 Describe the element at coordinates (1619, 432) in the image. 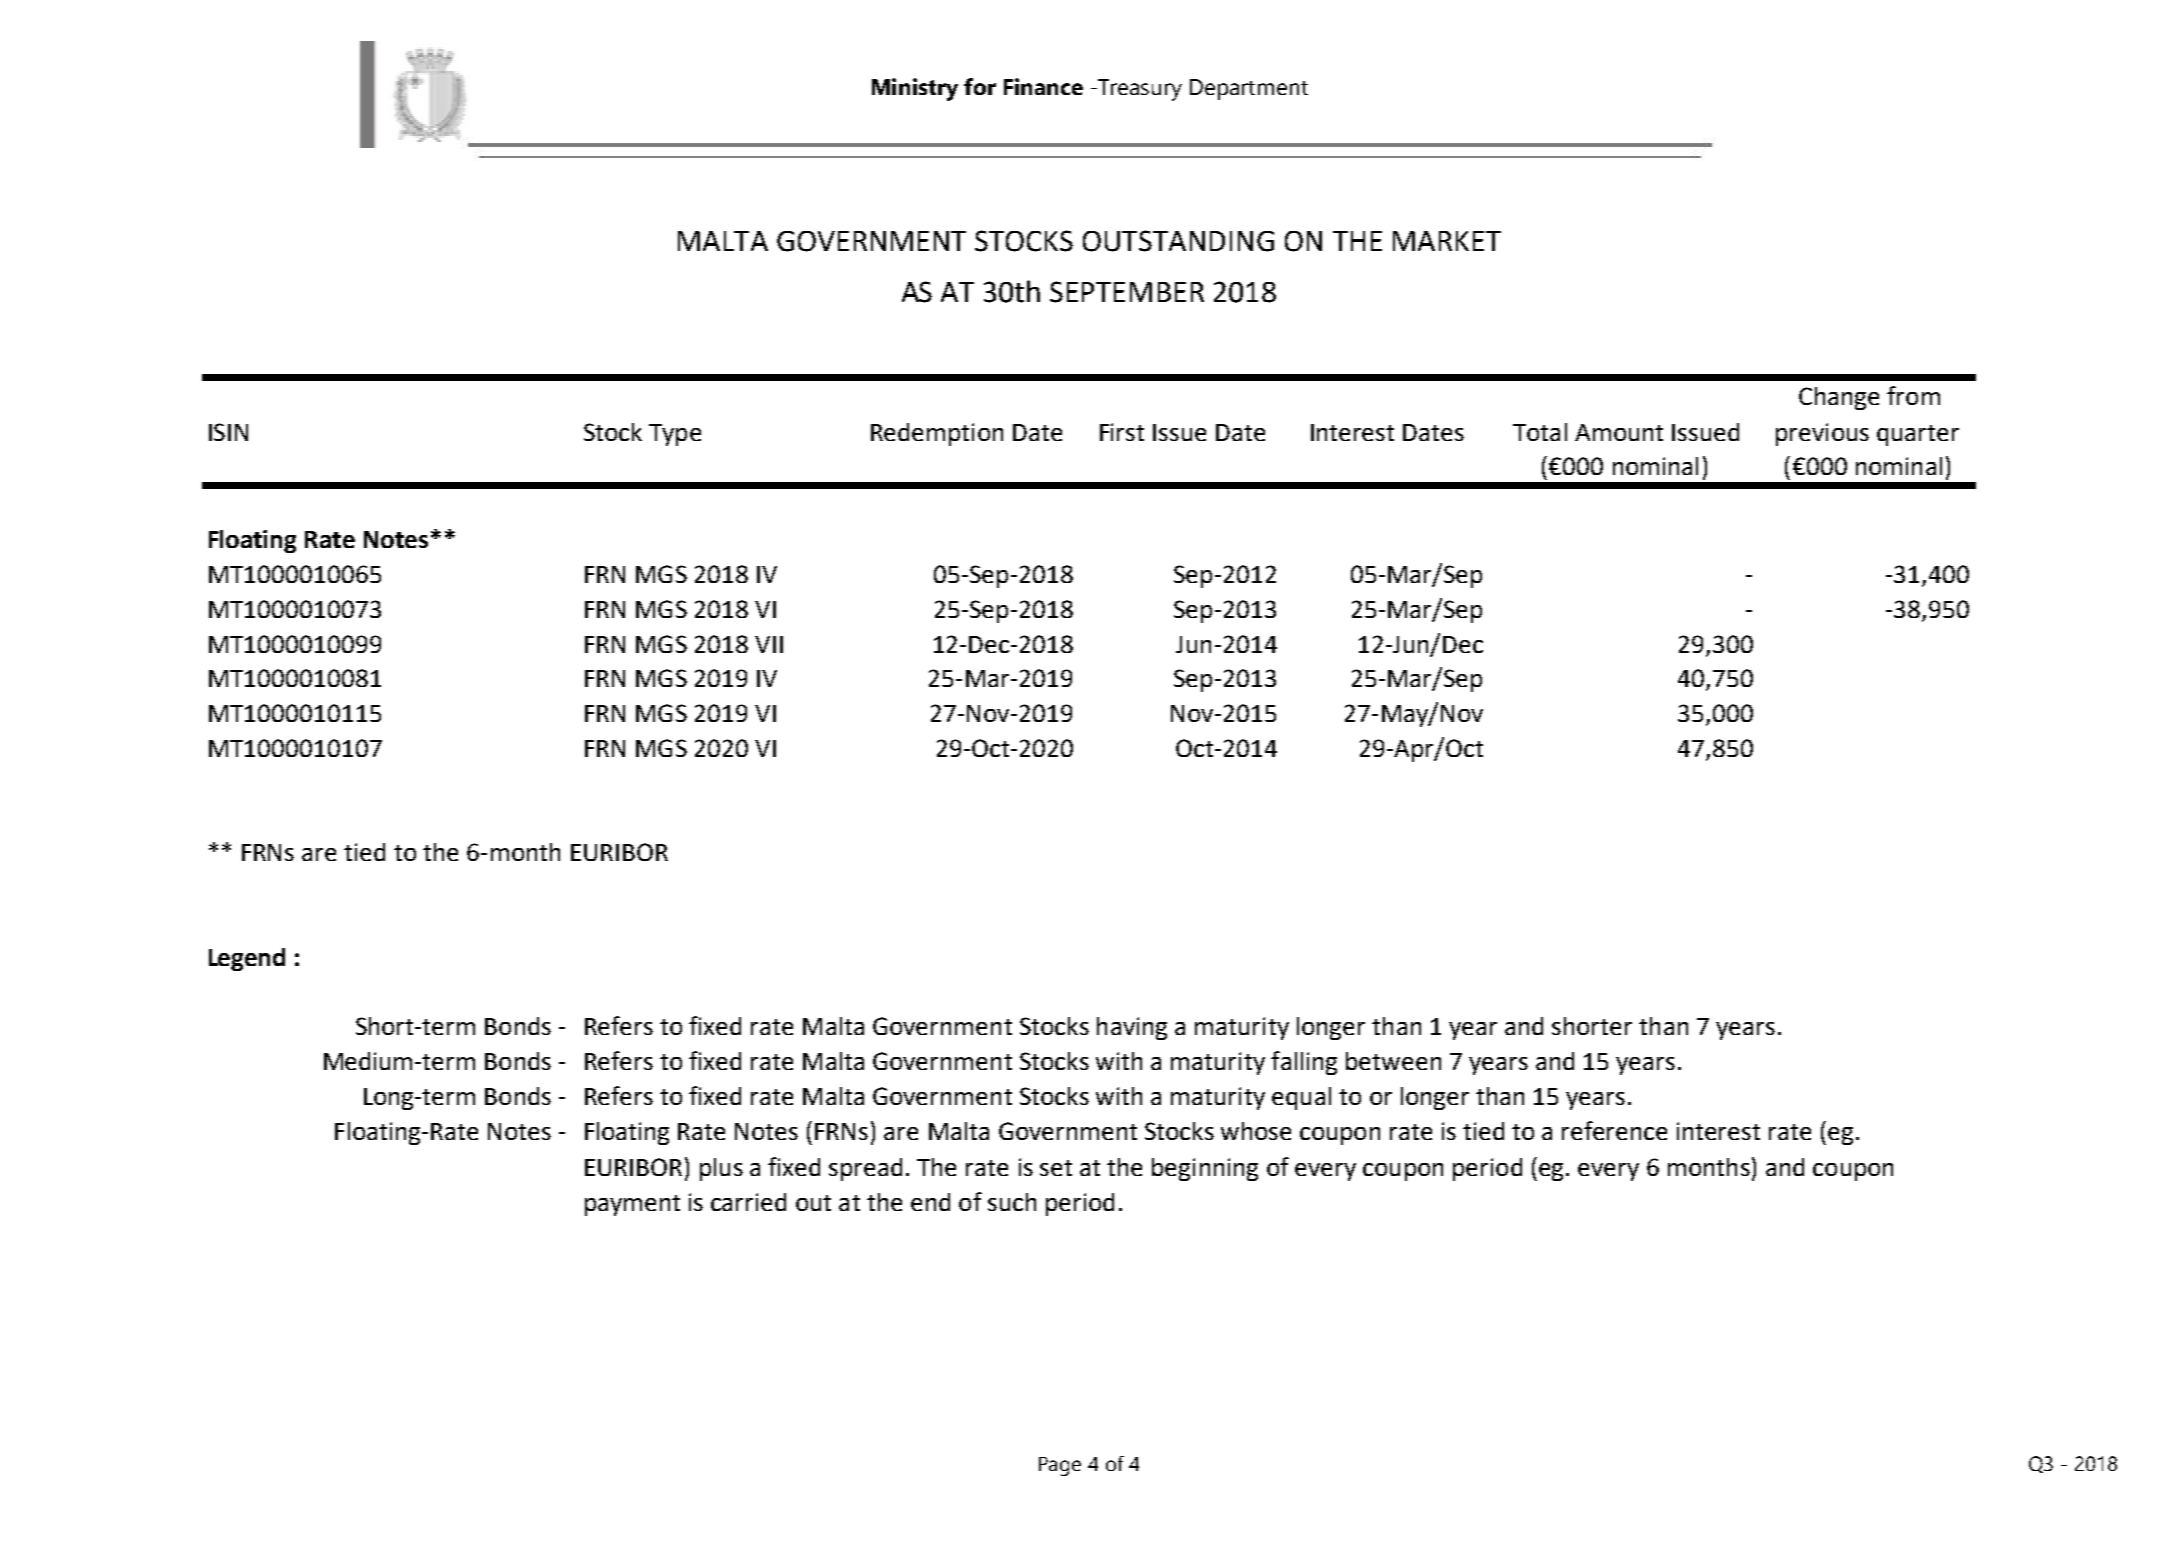

I see `Amount` at that location.
